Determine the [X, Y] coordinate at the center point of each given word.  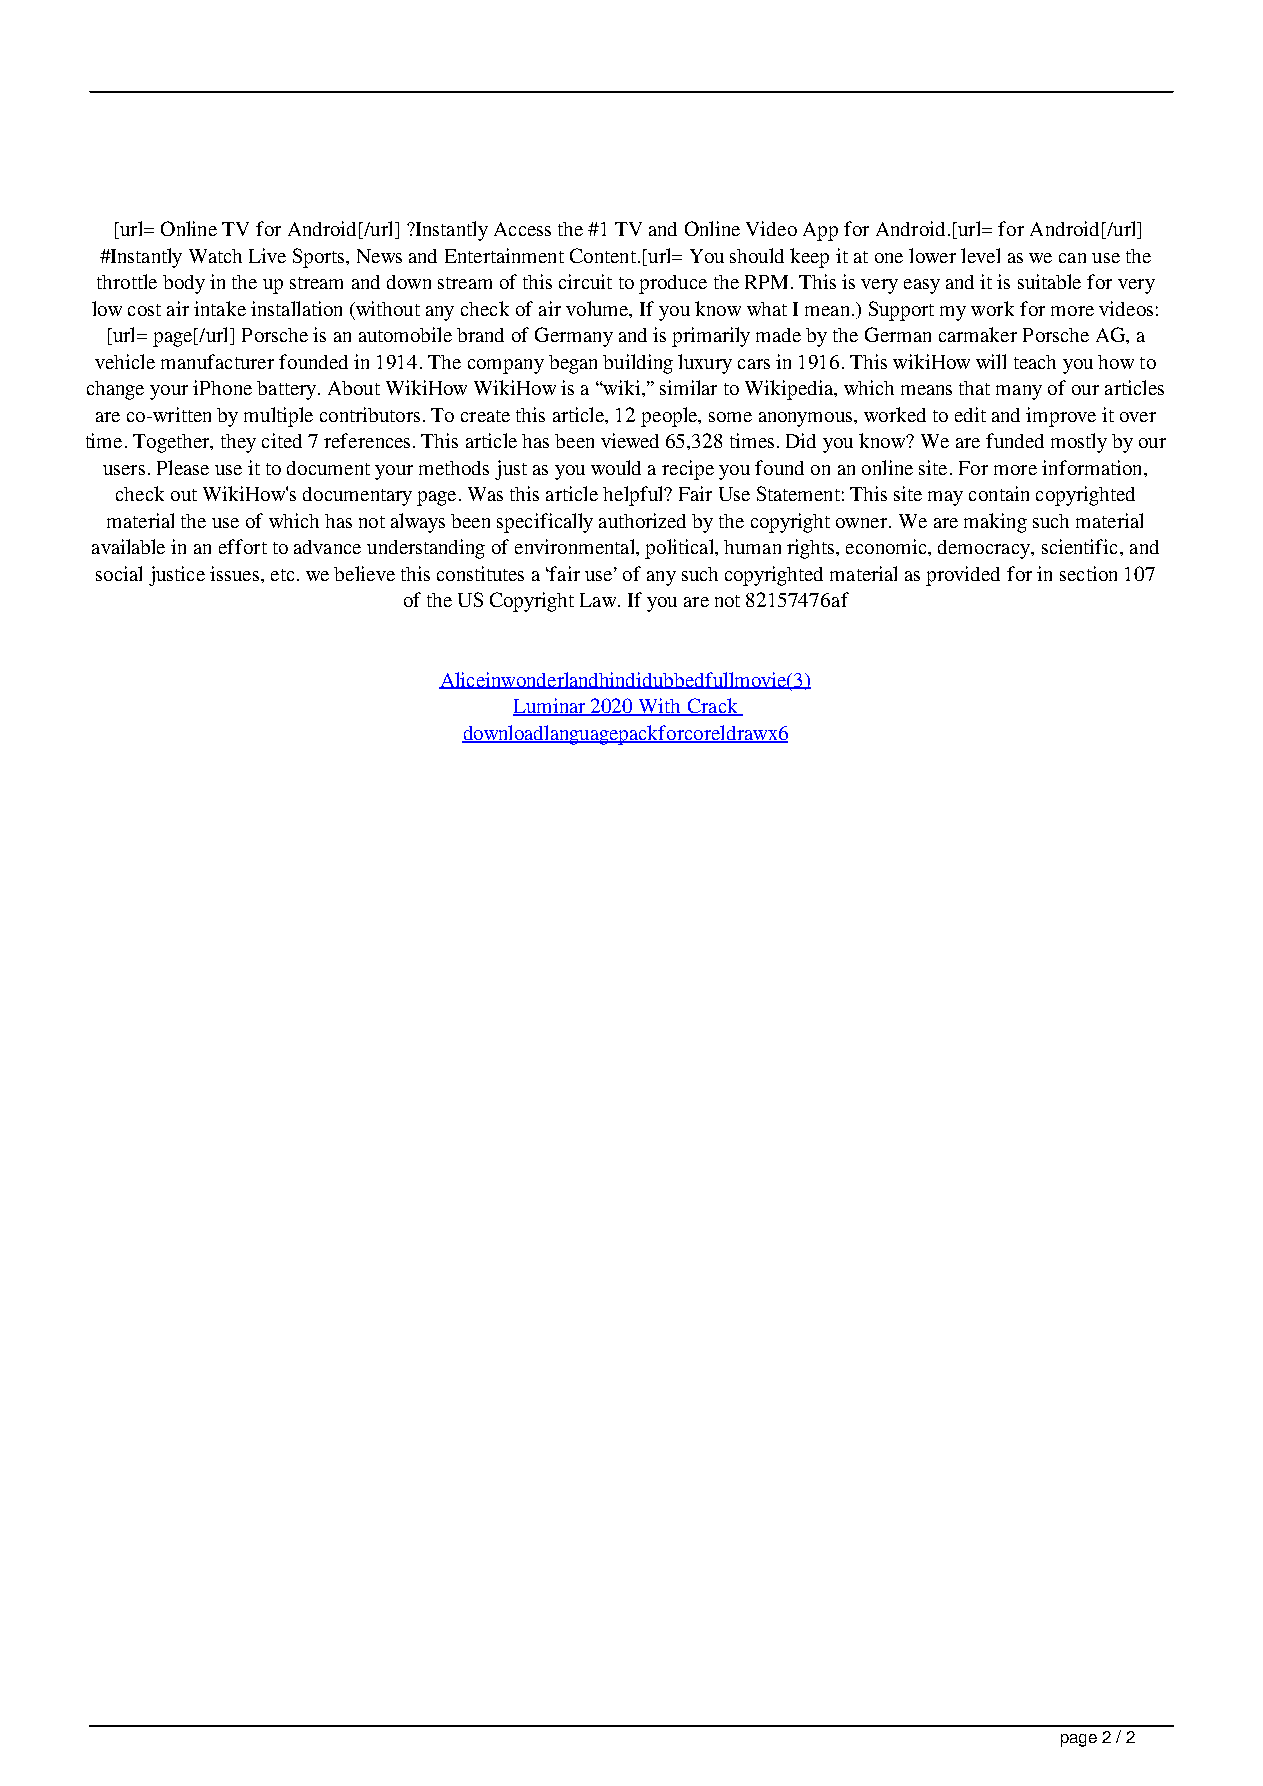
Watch [215, 256]
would [616, 467]
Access [522, 229]
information [1093, 467]
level [980, 255]
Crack [712, 707]
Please [183, 467]
